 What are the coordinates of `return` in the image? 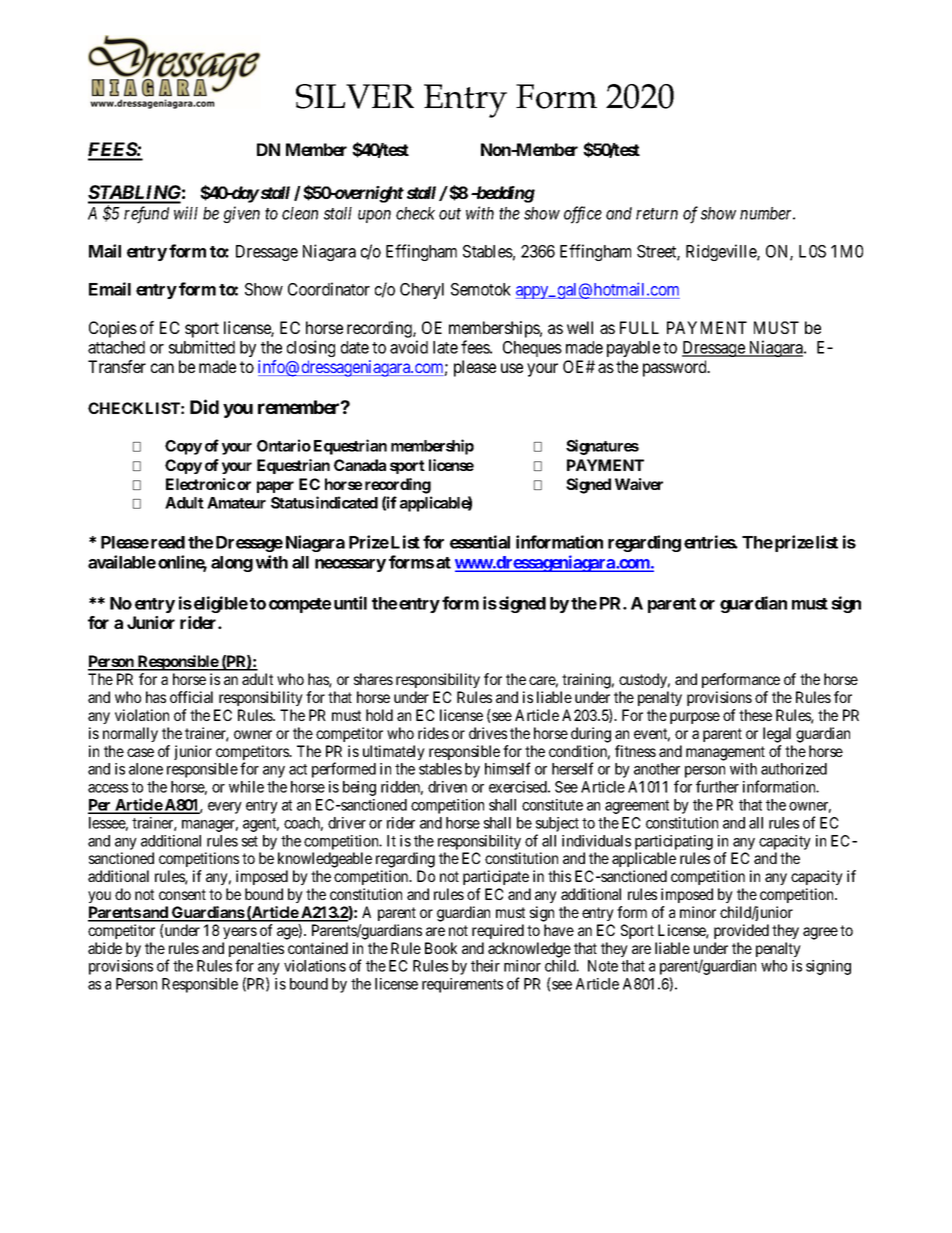 It's located at (657, 214).
